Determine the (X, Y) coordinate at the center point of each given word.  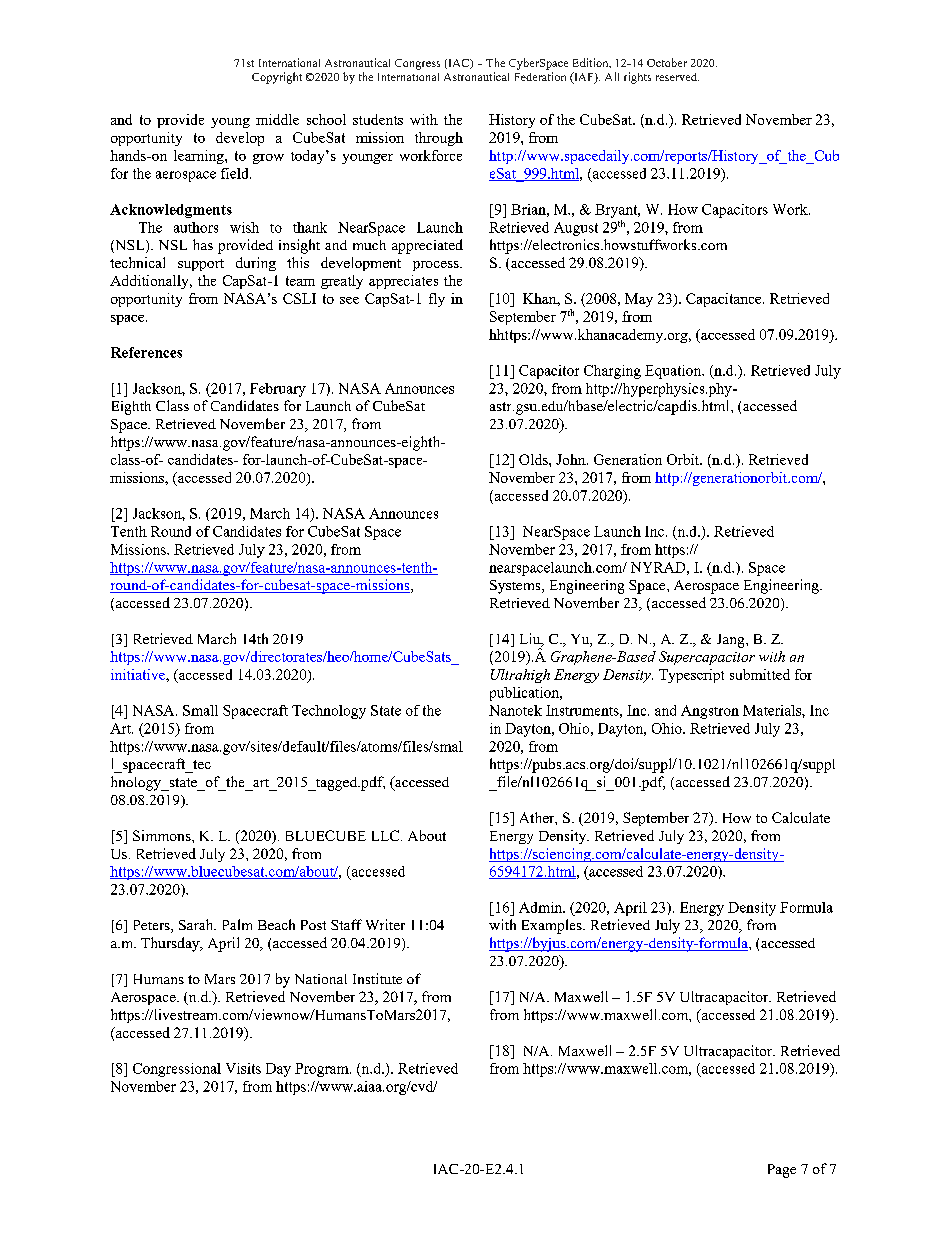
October (667, 62)
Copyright (277, 78)
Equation (674, 372)
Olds (534, 459)
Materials (773, 710)
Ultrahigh (520, 676)
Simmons (163, 835)
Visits (243, 1068)
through (439, 139)
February (278, 390)
